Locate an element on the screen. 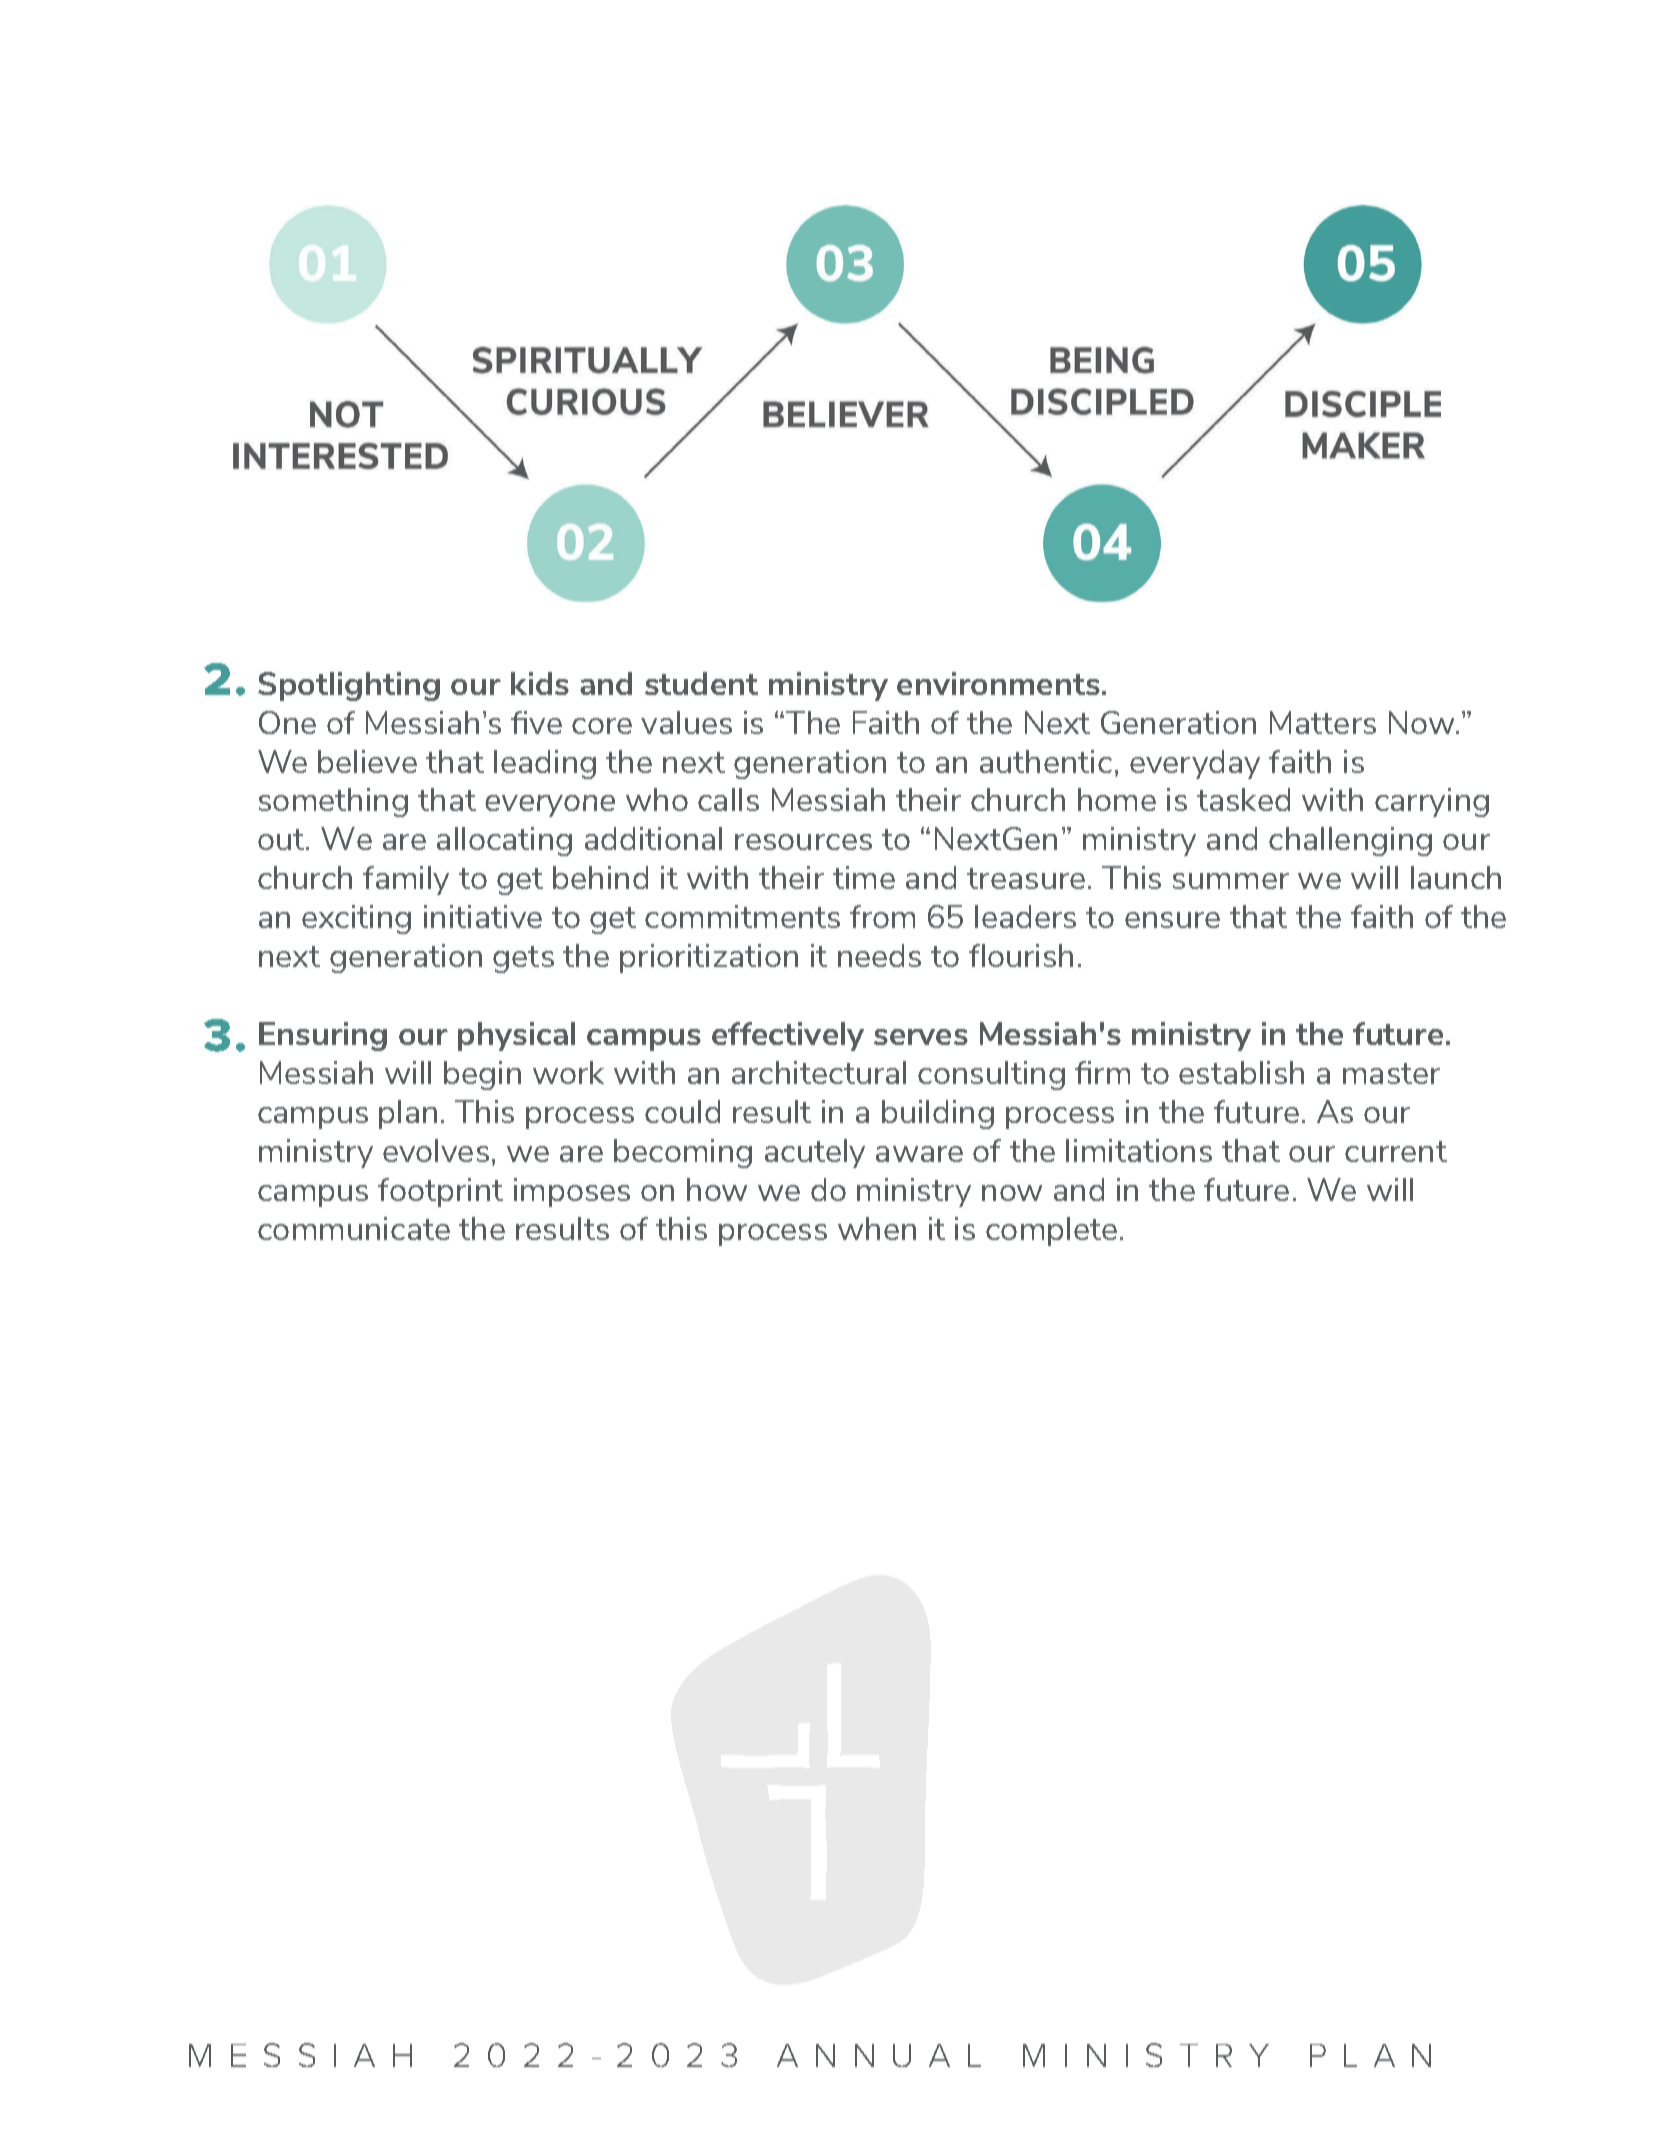 Image resolution: width=1655 pixels, height=2141 pixels. communicate is located at coordinates (354, 1228).
